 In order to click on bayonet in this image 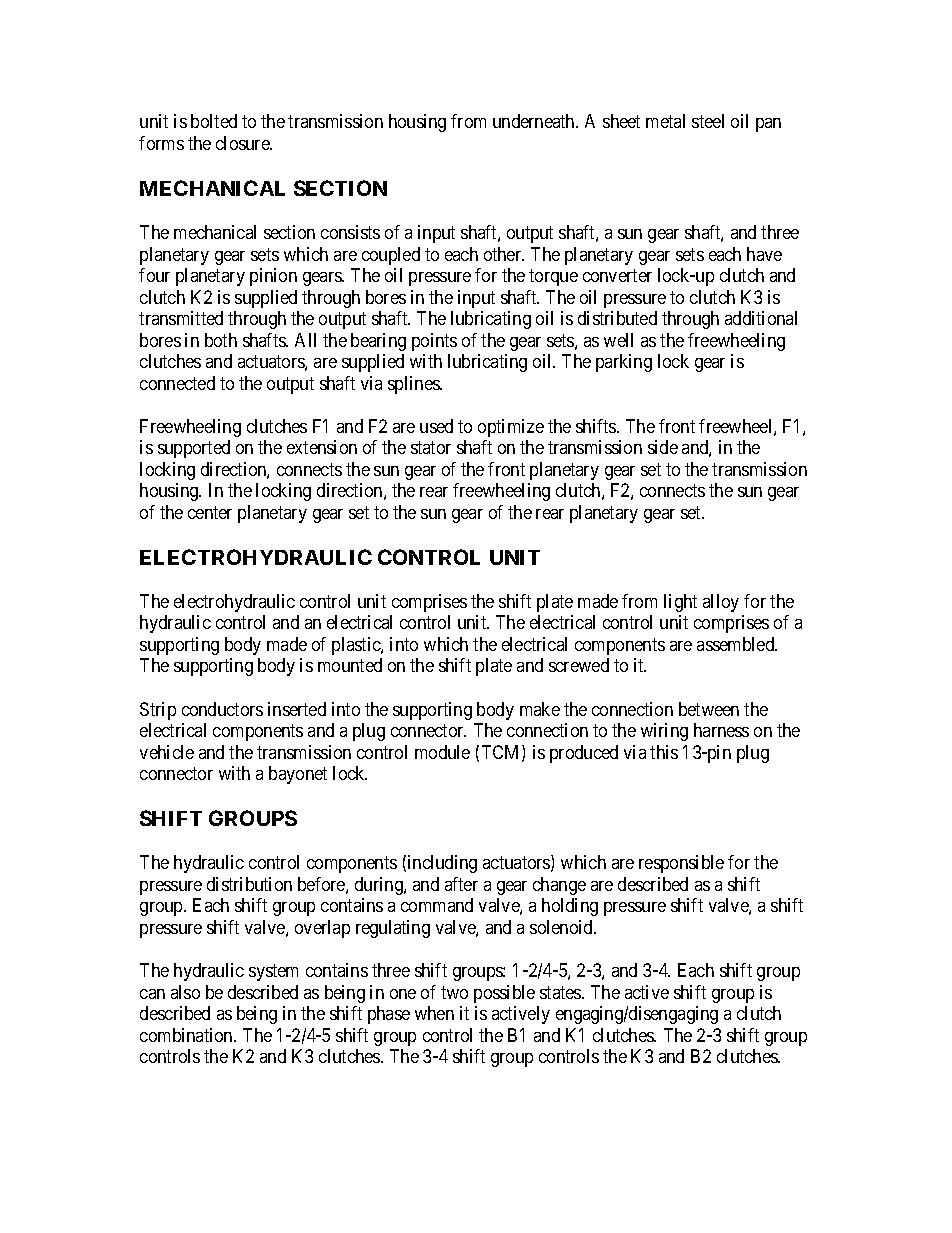, I will do `click(298, 775)`.
